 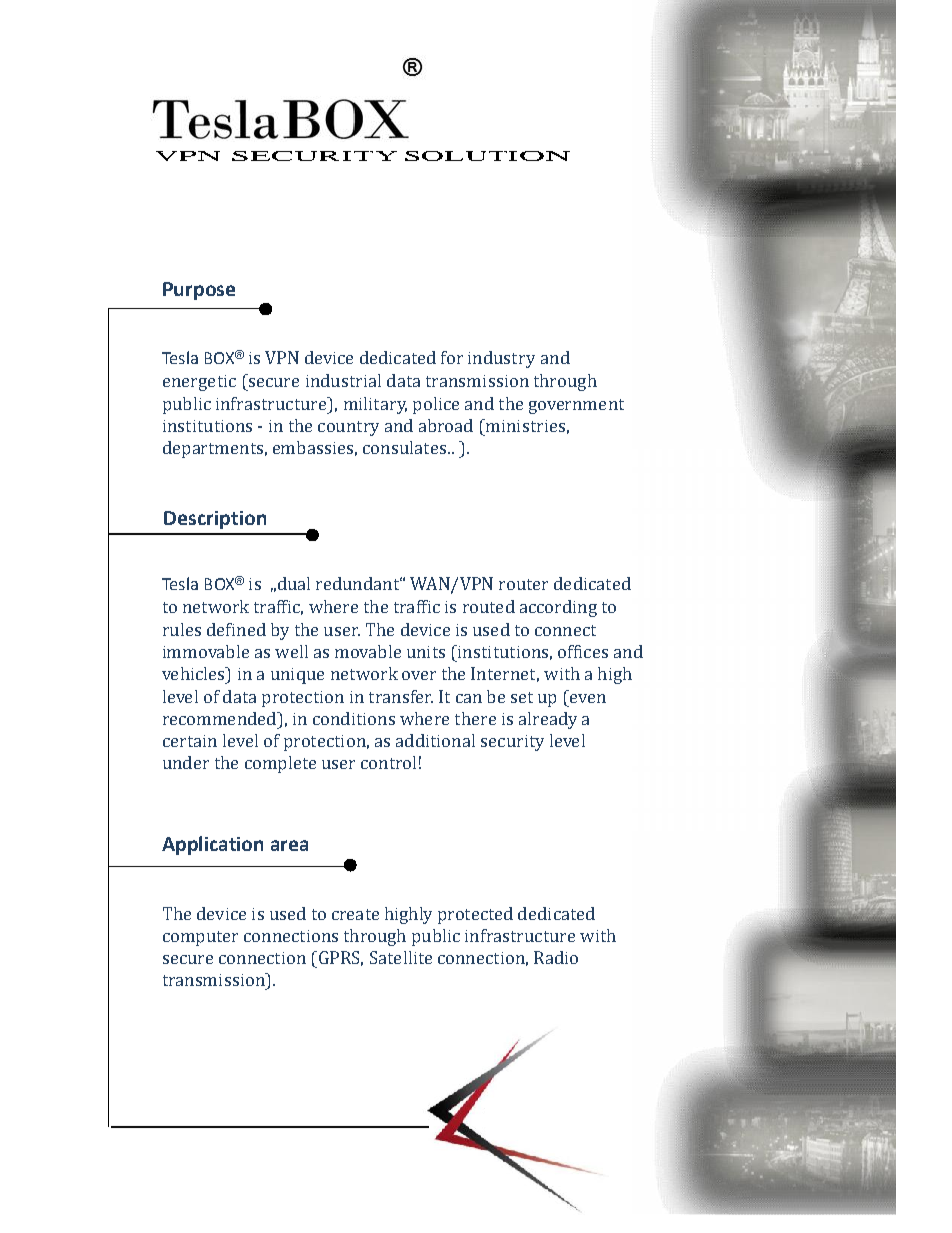 What do you see at coordinates (215, 520) in the screenshot?
I see `Description` at bounding box center [215, 520].
